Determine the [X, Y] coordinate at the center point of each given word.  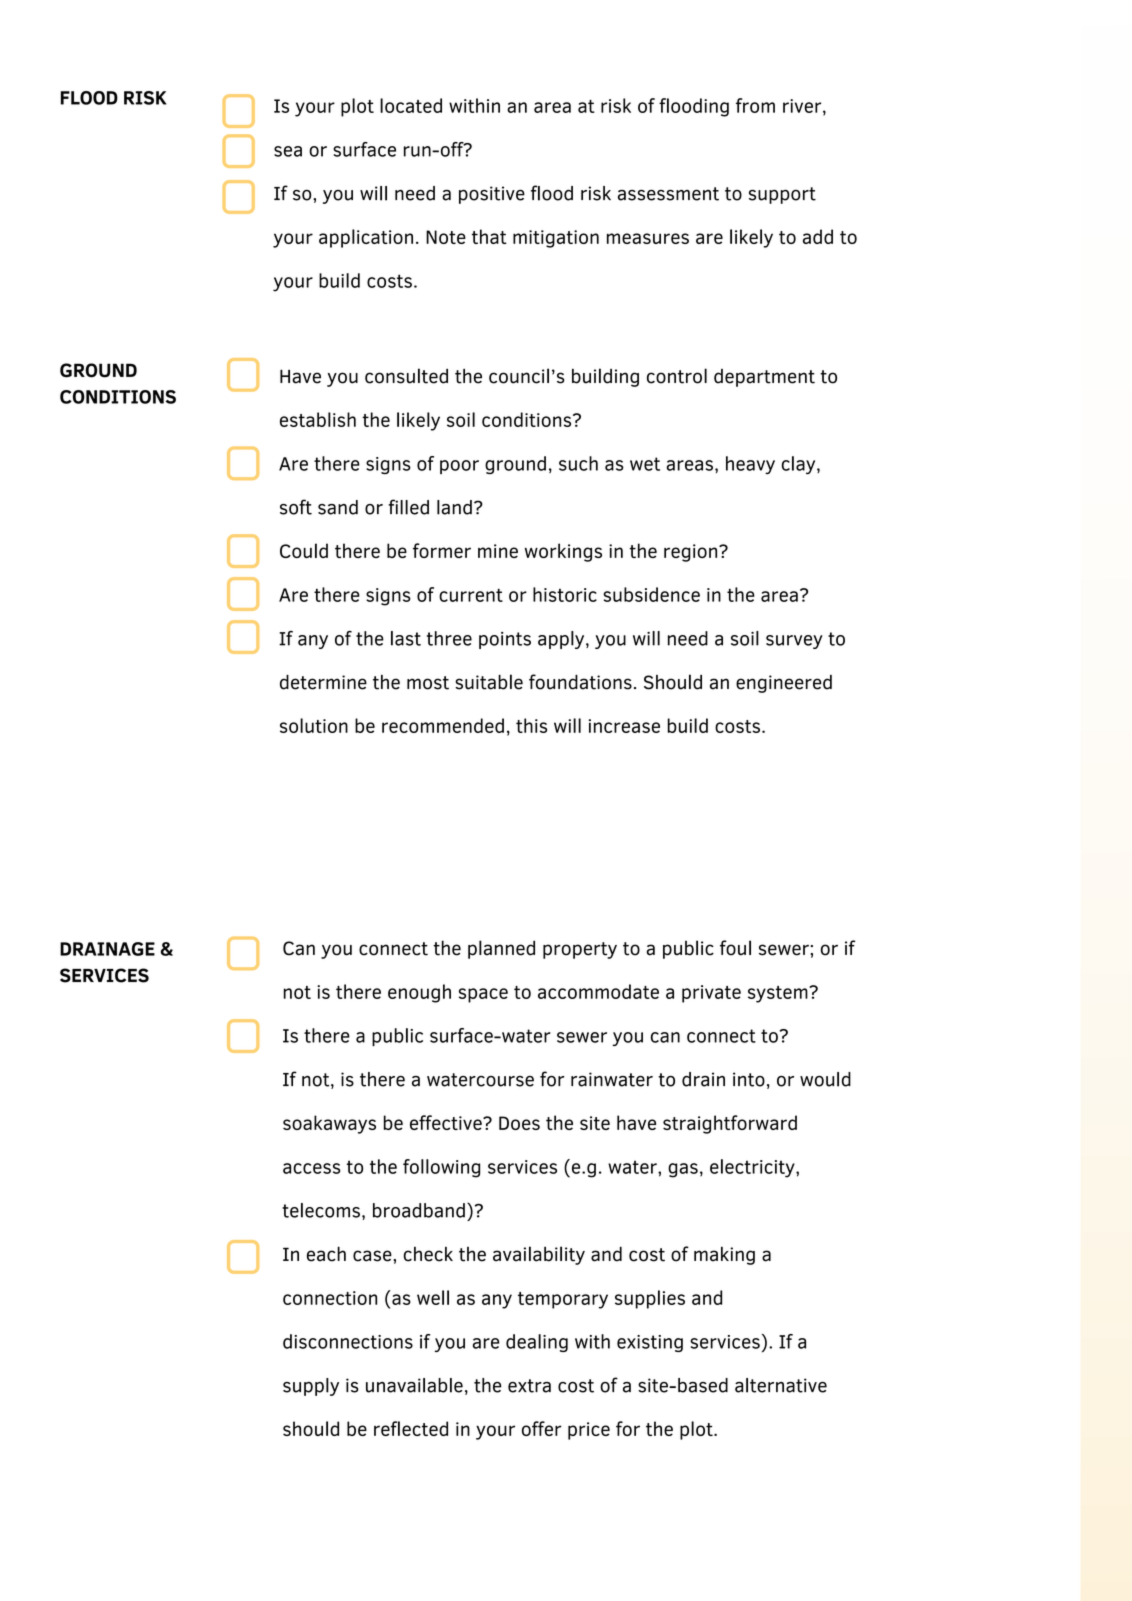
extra [529, 1386]
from [755, 105]
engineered [784, 684]
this [531, 725]
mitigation [556, 239]
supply [311, 1387]
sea [288, 151]
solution [314, 725]
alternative [781, 1385]
